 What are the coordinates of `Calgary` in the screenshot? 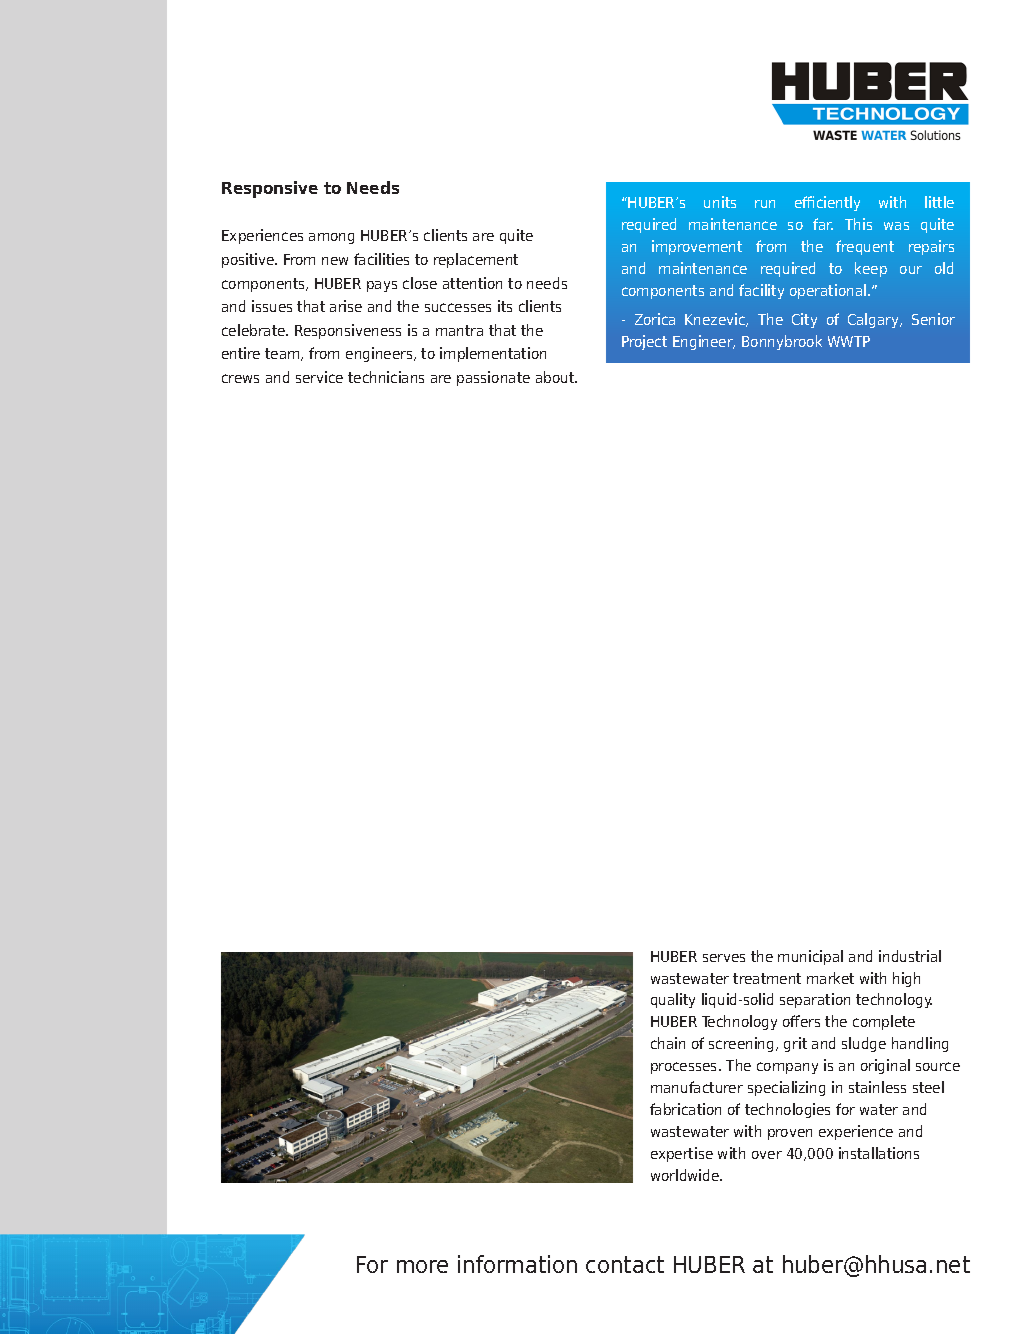 It's located at (875, 320).
